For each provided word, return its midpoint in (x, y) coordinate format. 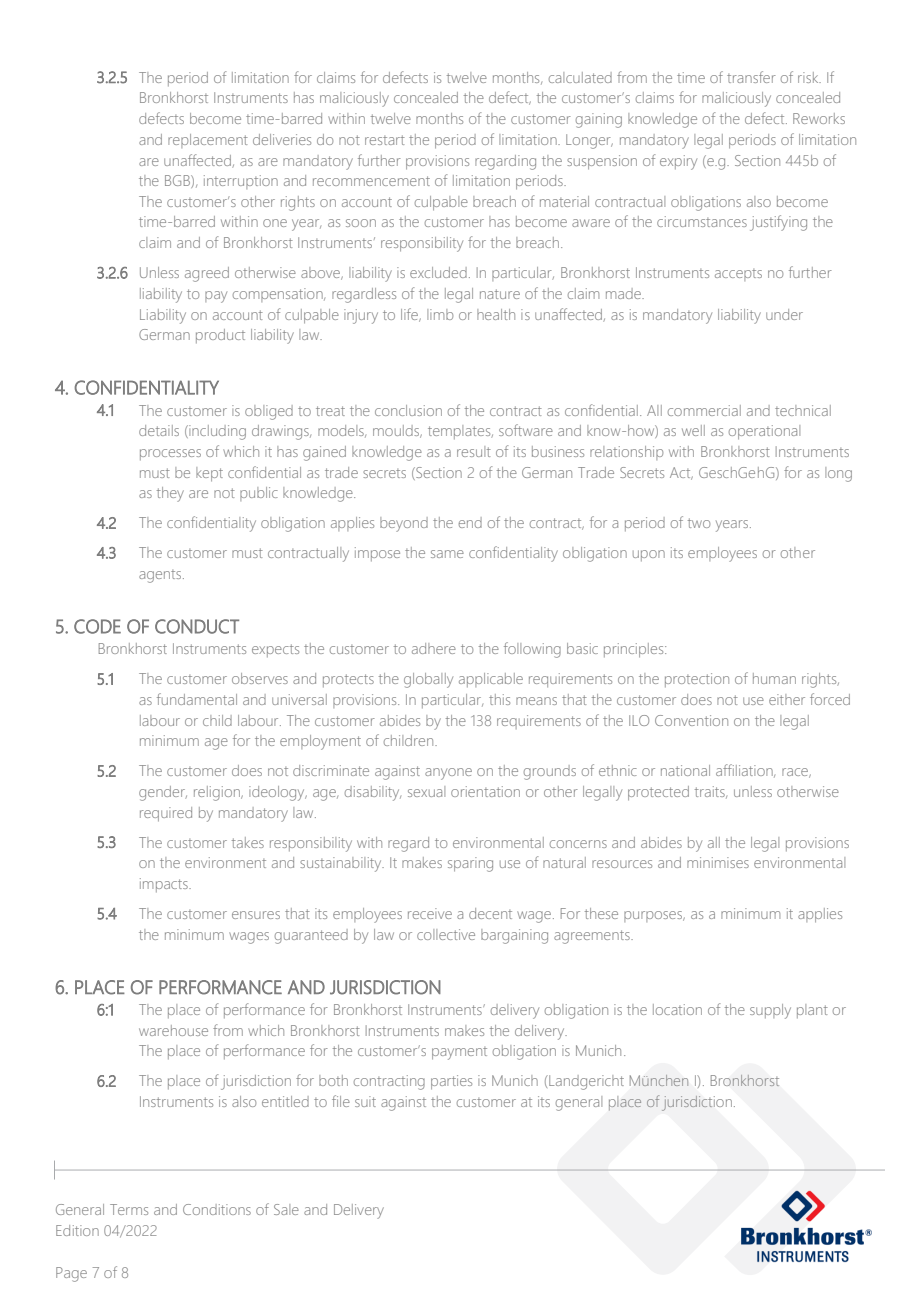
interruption (241, 182)
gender (163, 793)
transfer (751, 77)
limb (440, 314)
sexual (426, 791)
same (447, 554)
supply (770, 1011)
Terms (129, 1209)
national (685, 770)
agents (161, 576)
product (220, 336)
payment (459, 1053)
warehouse (173, 1030)
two (699, 523)
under (784, 314)
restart (385, 140)
